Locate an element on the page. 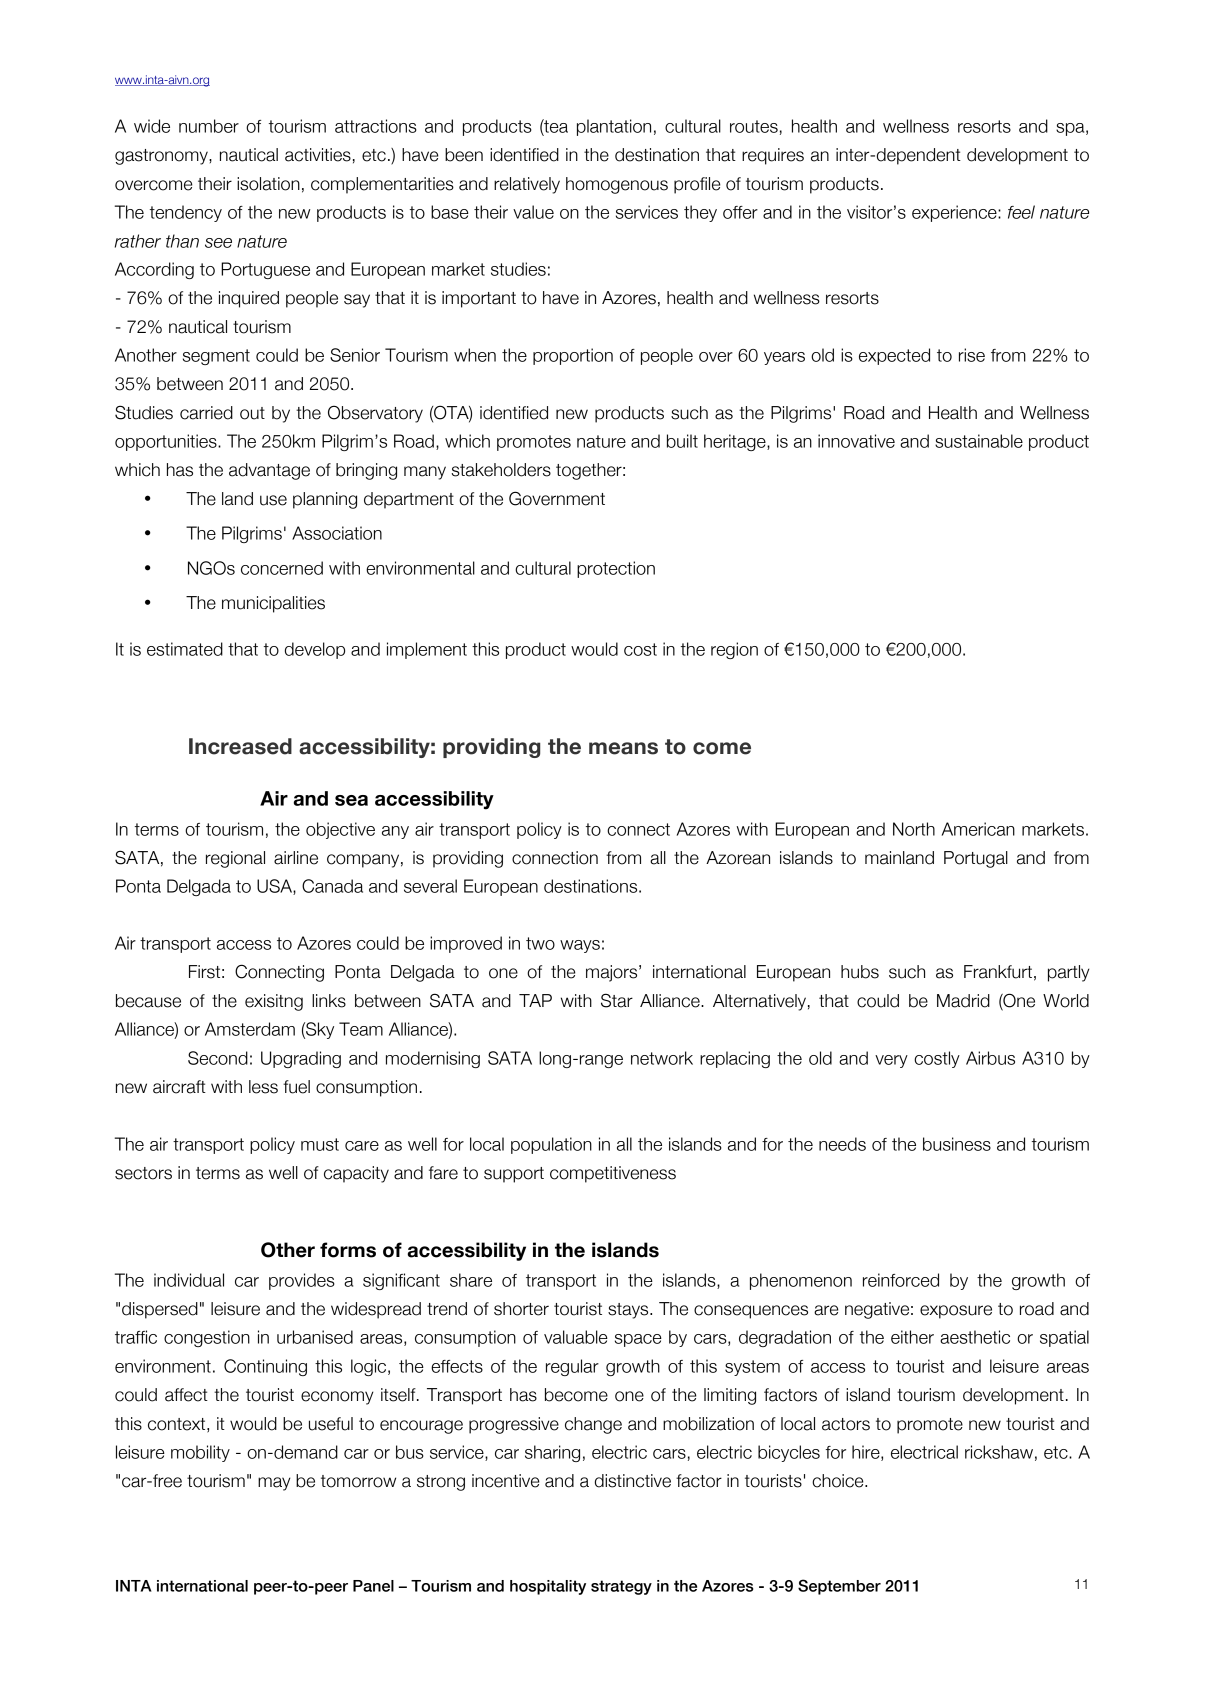 This document has width=1205, height=1705. experience is located at coordinates (955, 213).
